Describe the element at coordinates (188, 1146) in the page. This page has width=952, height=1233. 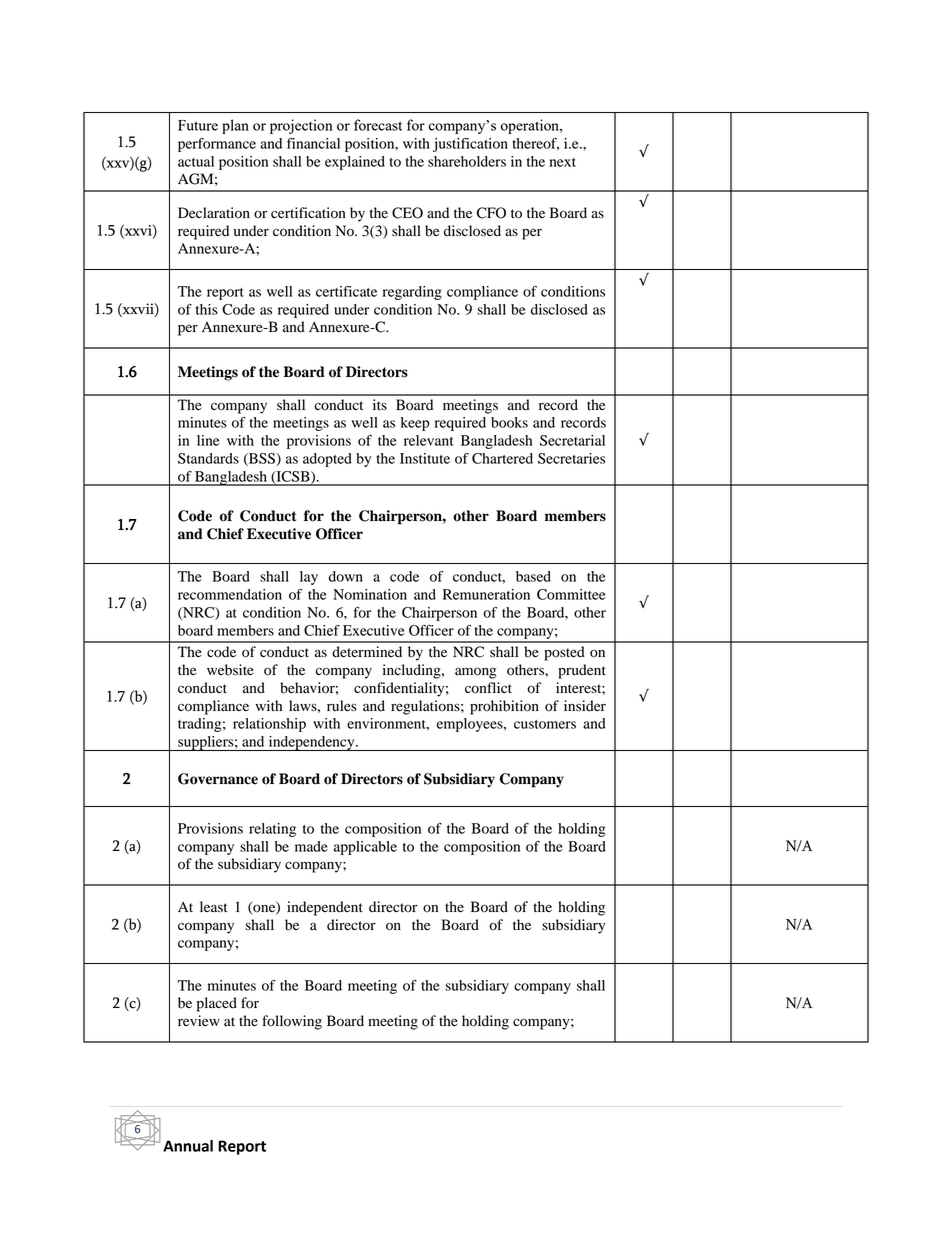
I see `Annual` at that location.
